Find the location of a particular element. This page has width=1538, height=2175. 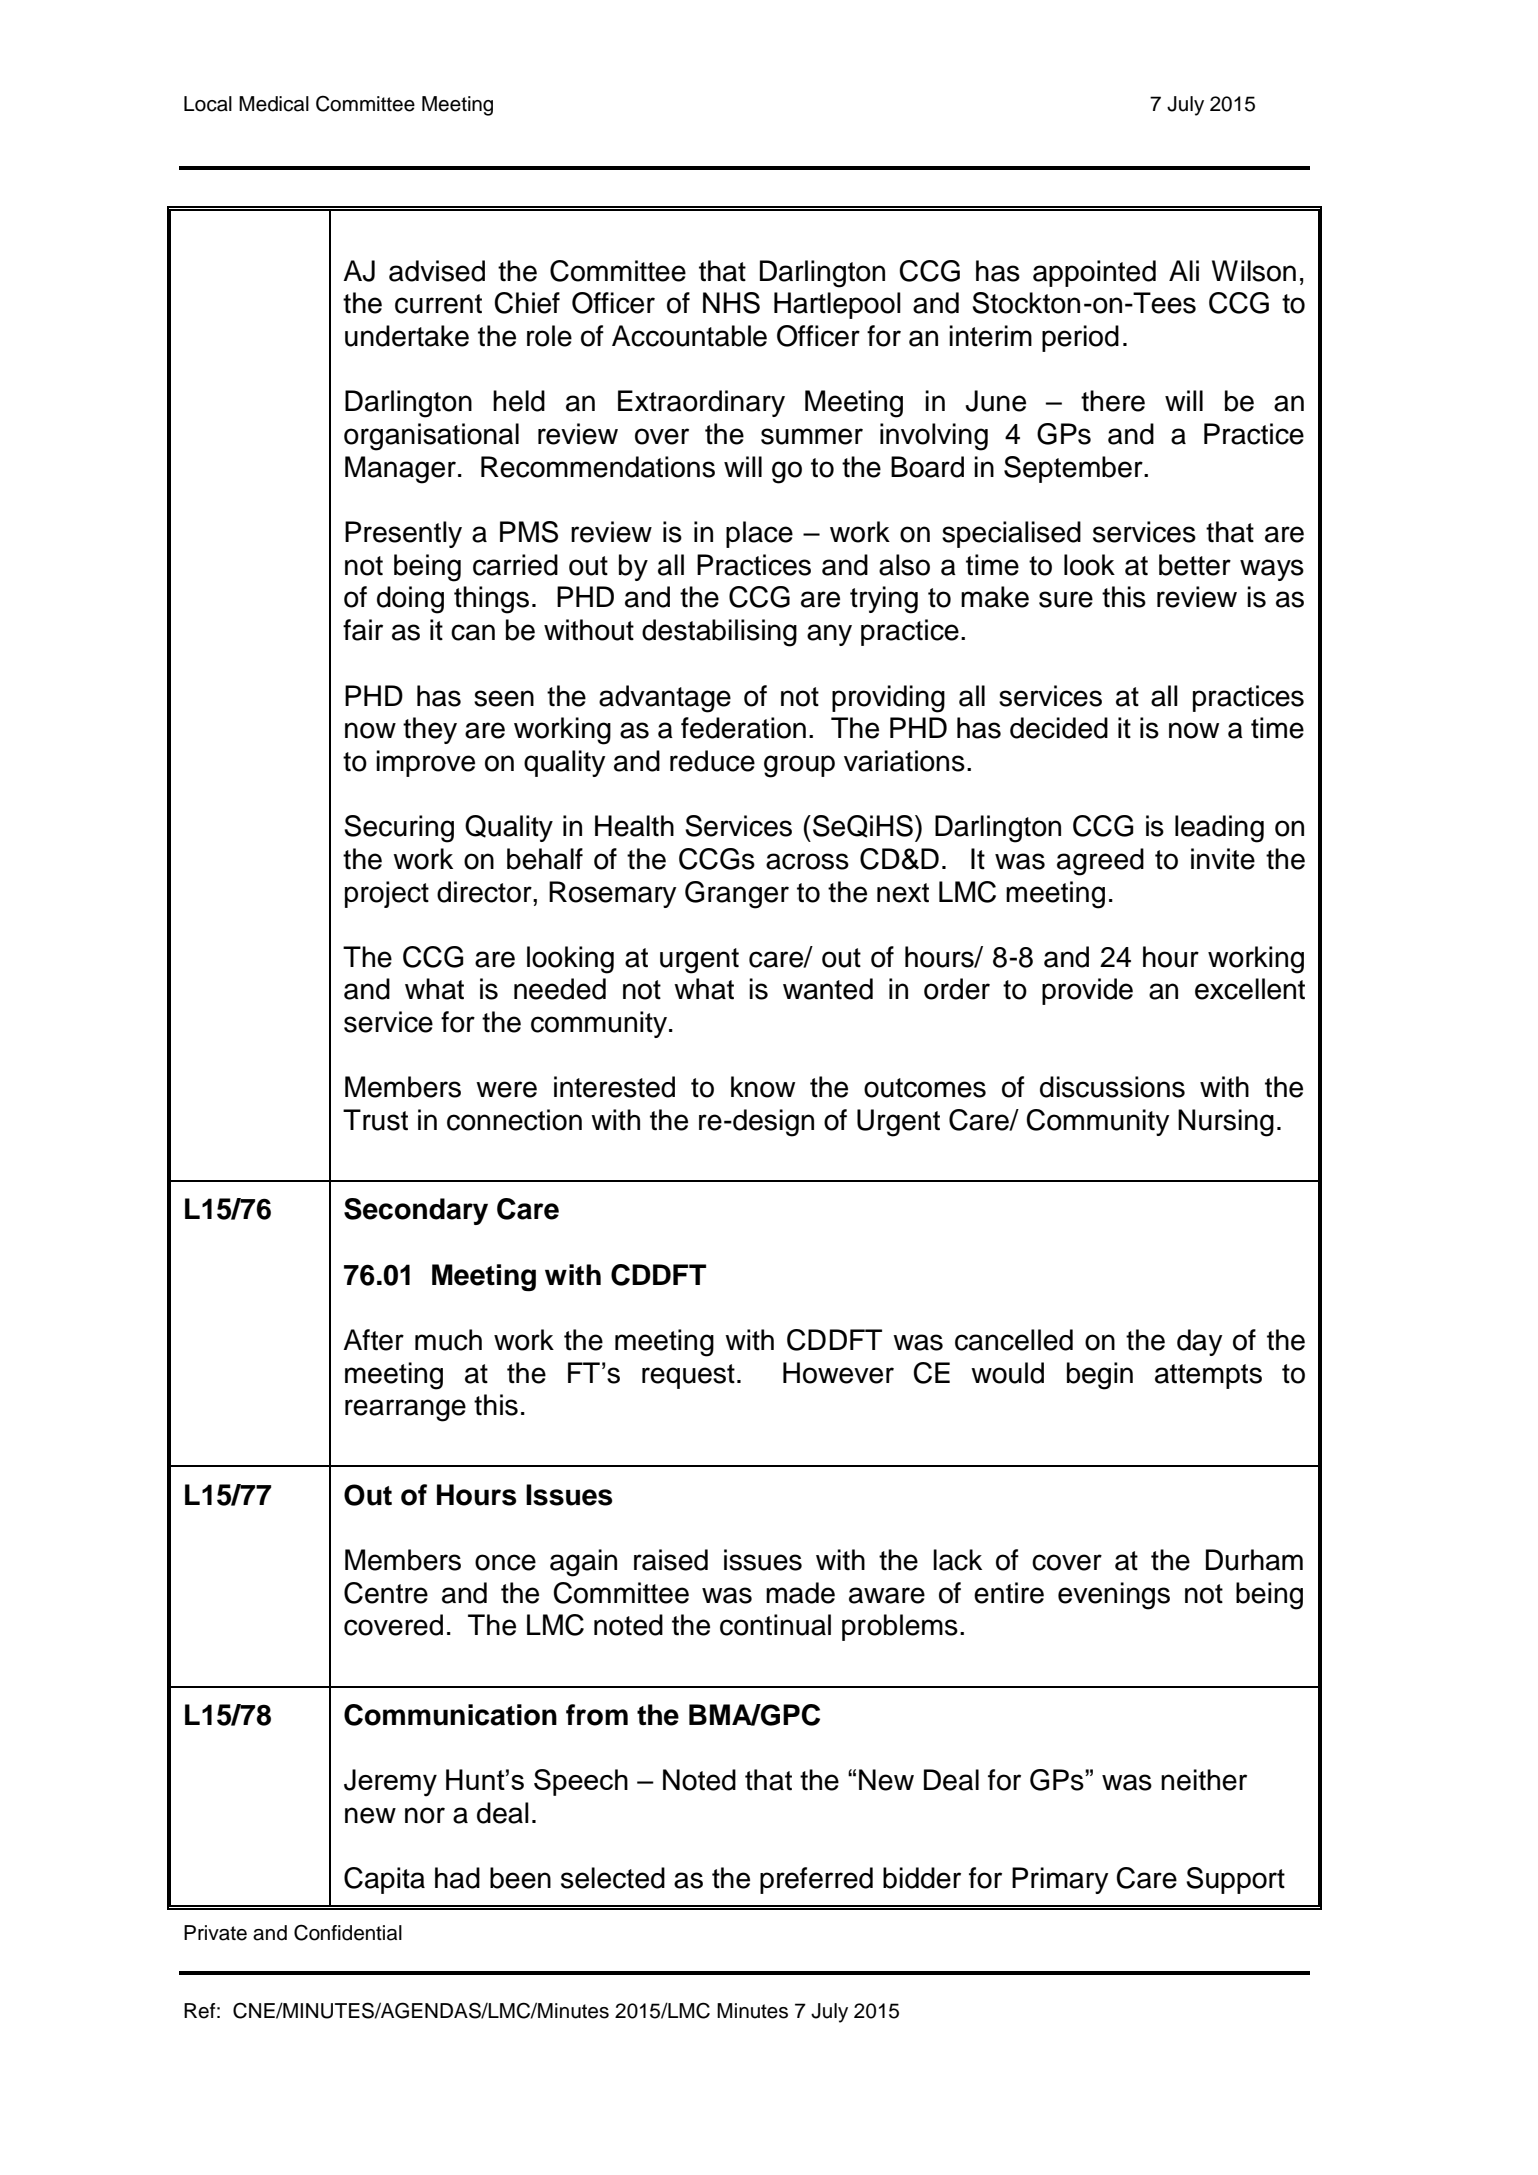

Medical is located at coordinates (274, 104).
